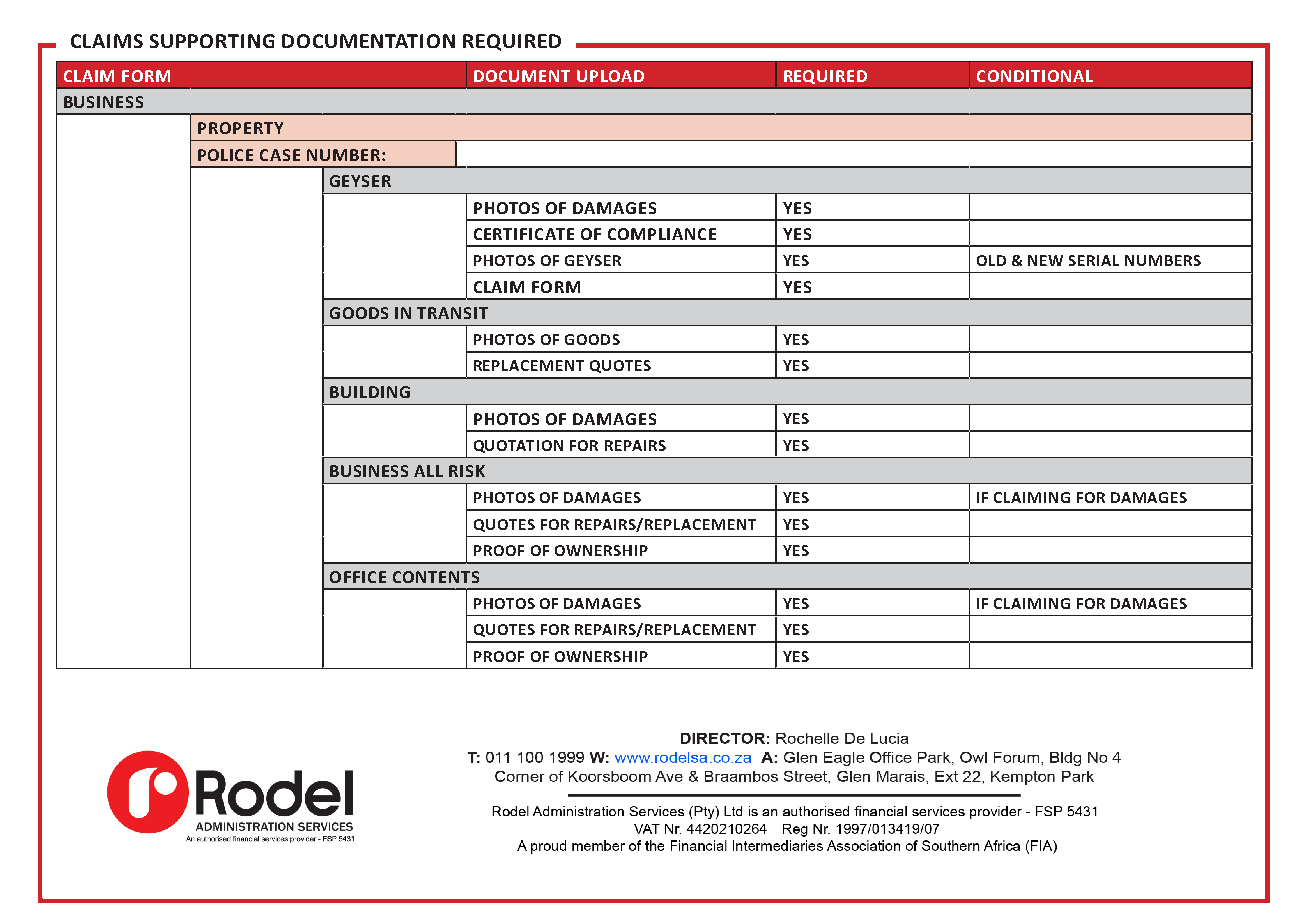 The image size is (1308, 924). Describe the element at coordinates (212, 41) in the image. I see `SUPPORTING` at that location.
